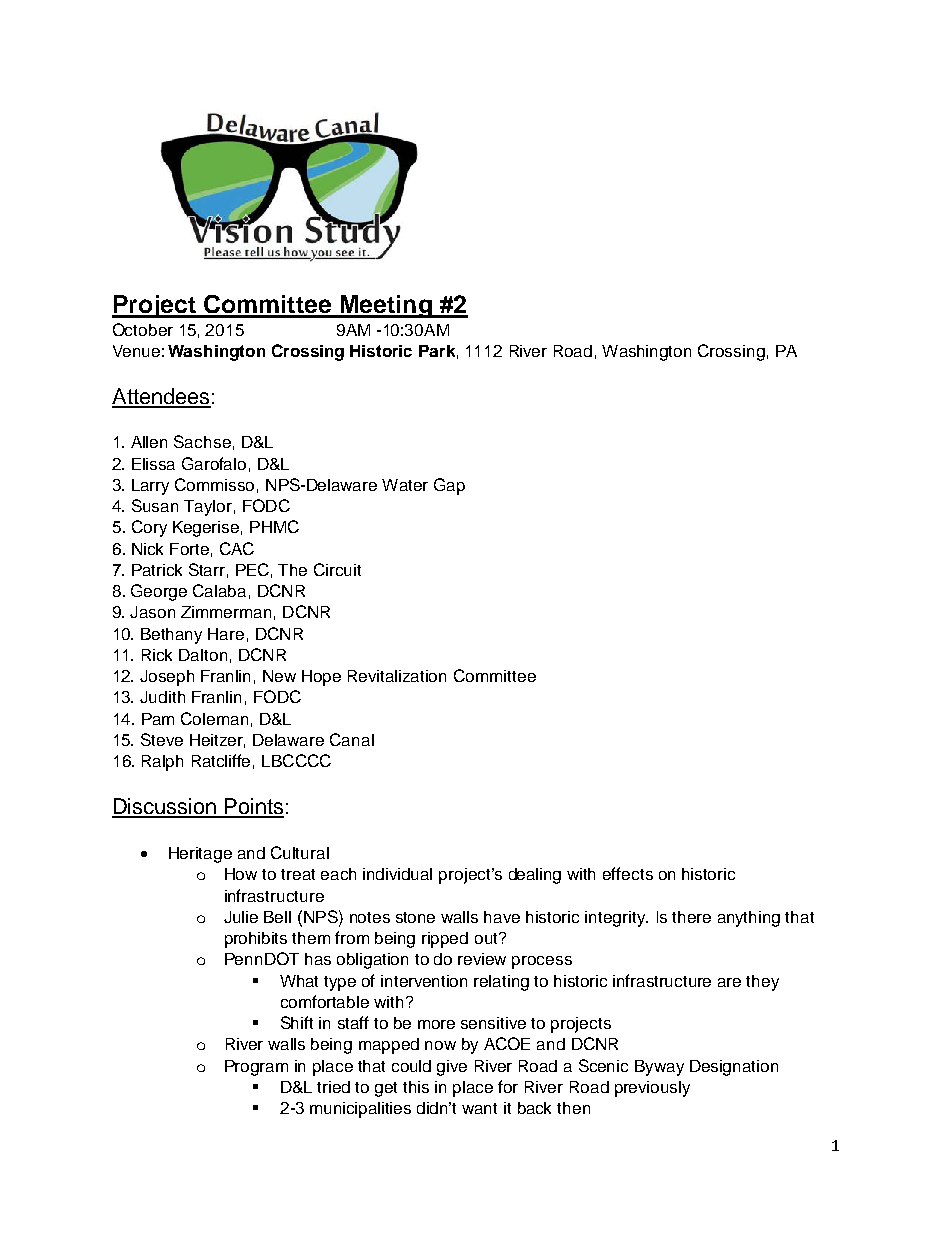 This screenshot has width=952, height=1233. I want to click on Water, so click(405, 485).
